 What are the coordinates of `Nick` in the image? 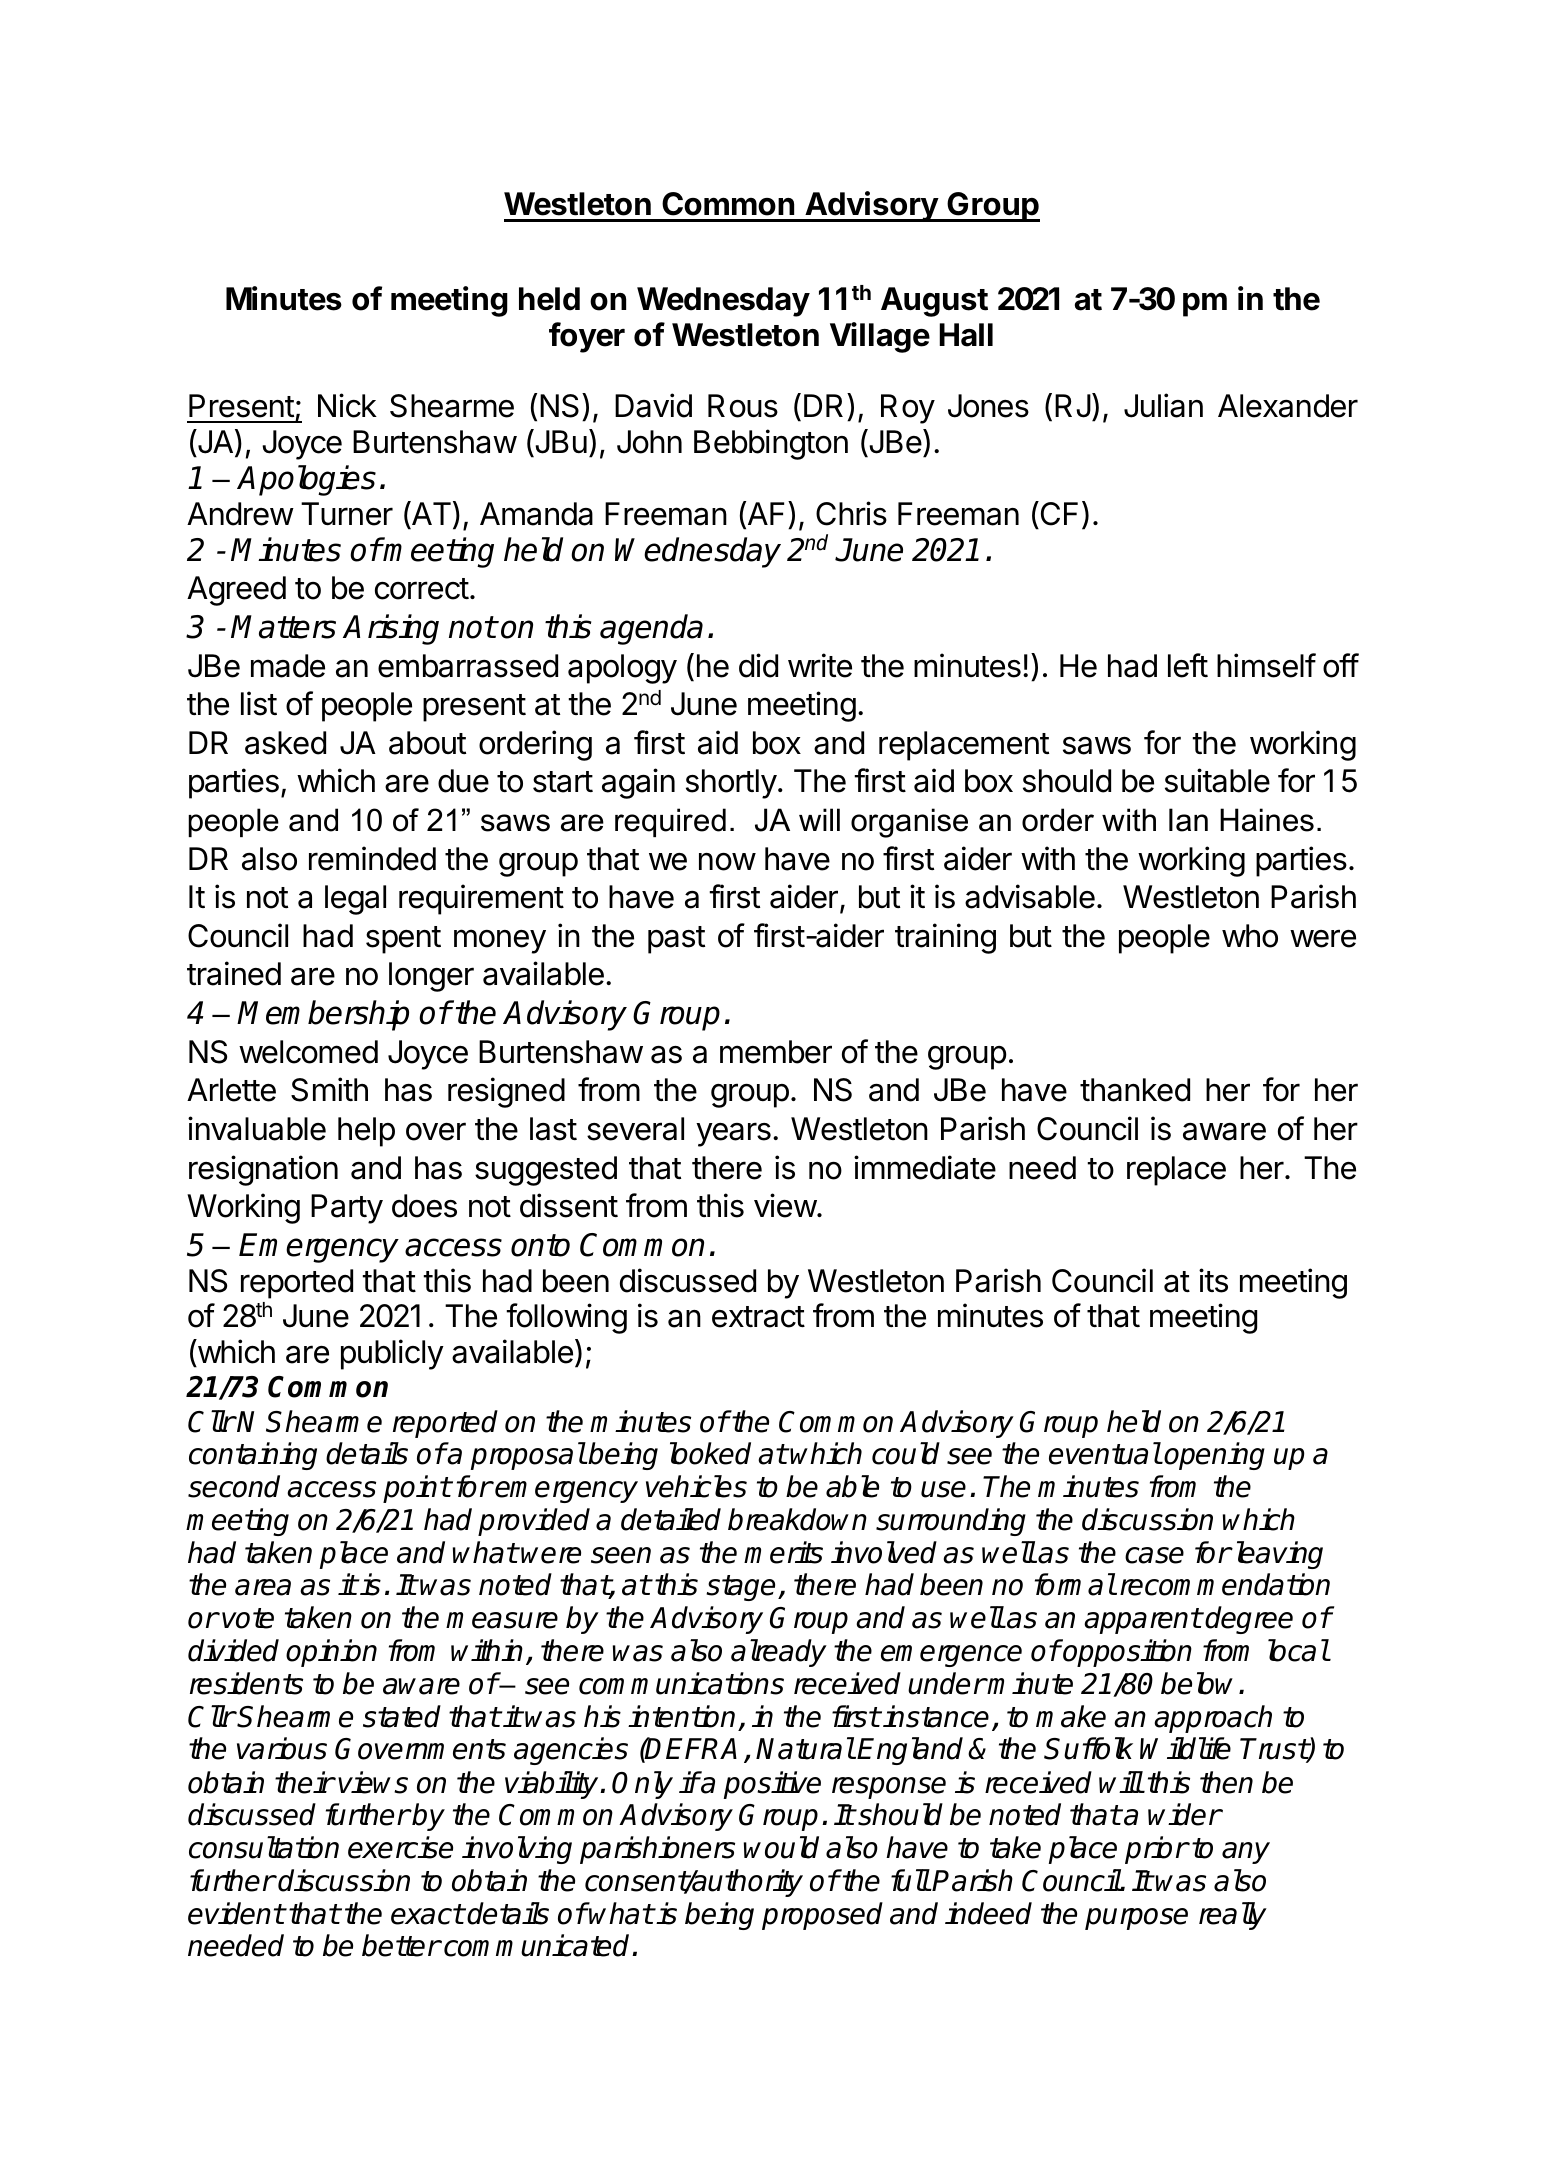 It's located at (347, 405).
